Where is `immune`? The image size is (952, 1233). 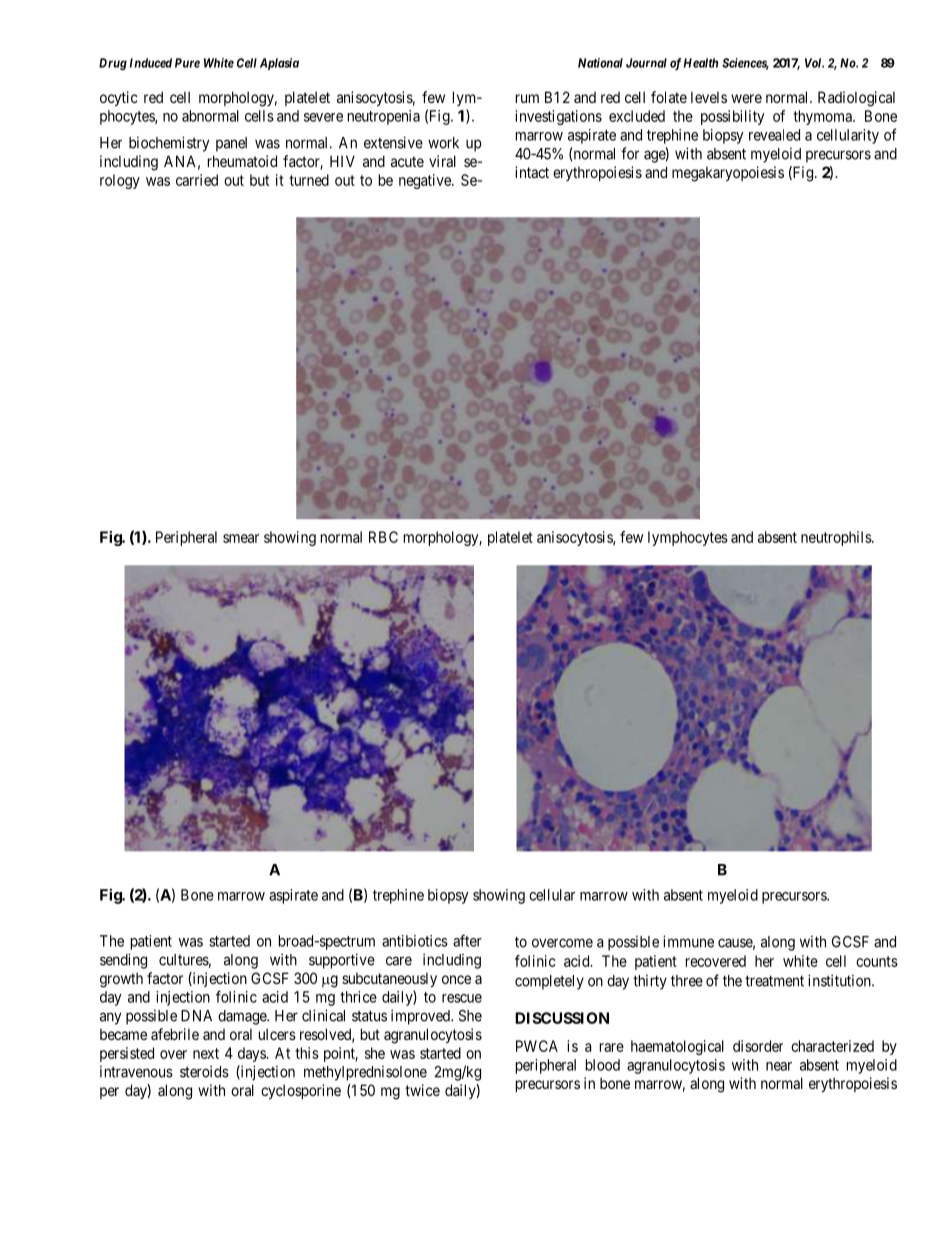
immune is located at coordinates (688, 941).
